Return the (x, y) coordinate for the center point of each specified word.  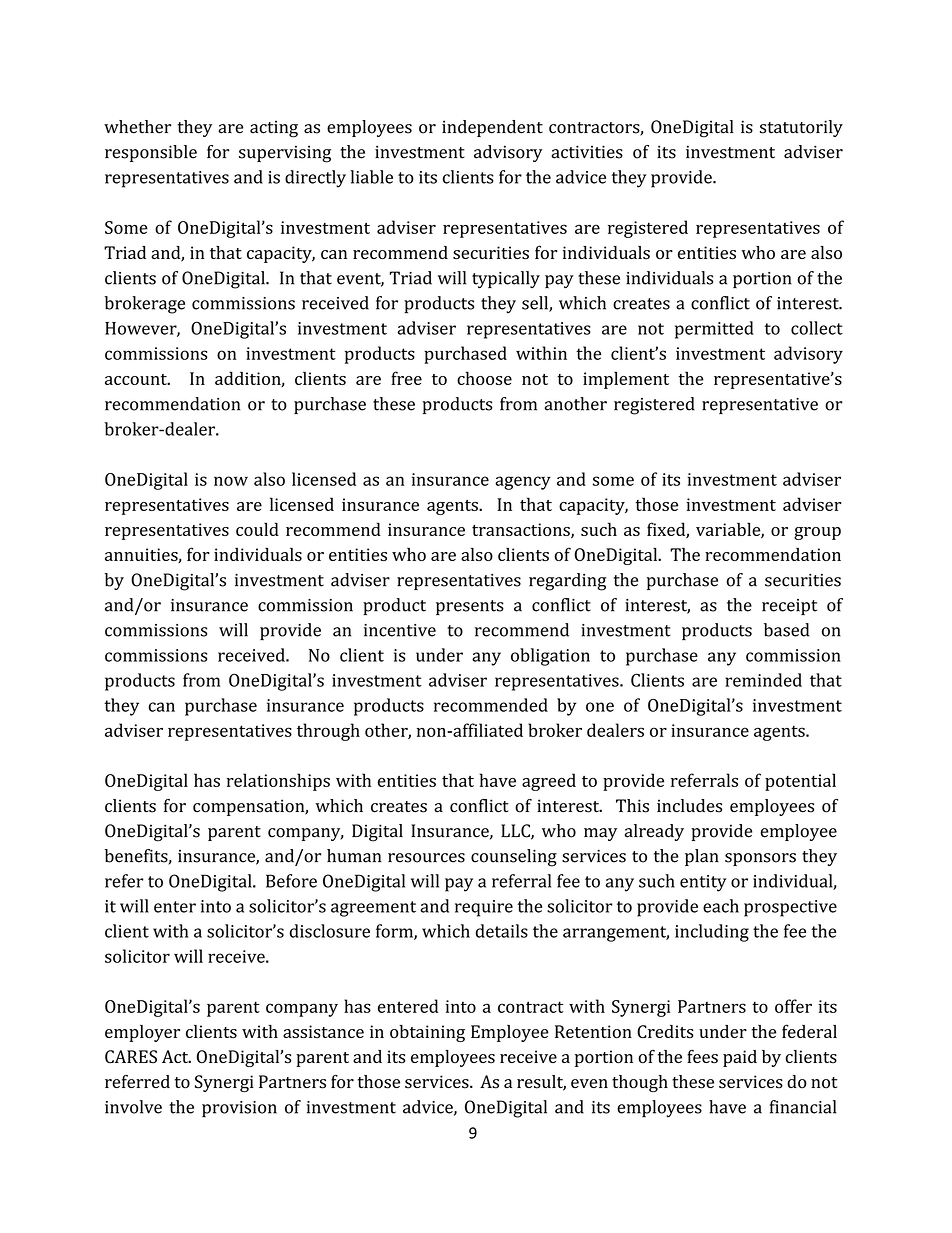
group (817, 533)
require (484, 908)
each (721, 906)
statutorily (801, 128)
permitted (714, 330)
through (328, 732)
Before (291, 881)
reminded (763, 680)
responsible (151, 153)
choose (484, 378)
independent (492, 128)
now (231, 481)
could (257, 529)
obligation (550, 657)
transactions (522, 530)
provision (239, 1109)
